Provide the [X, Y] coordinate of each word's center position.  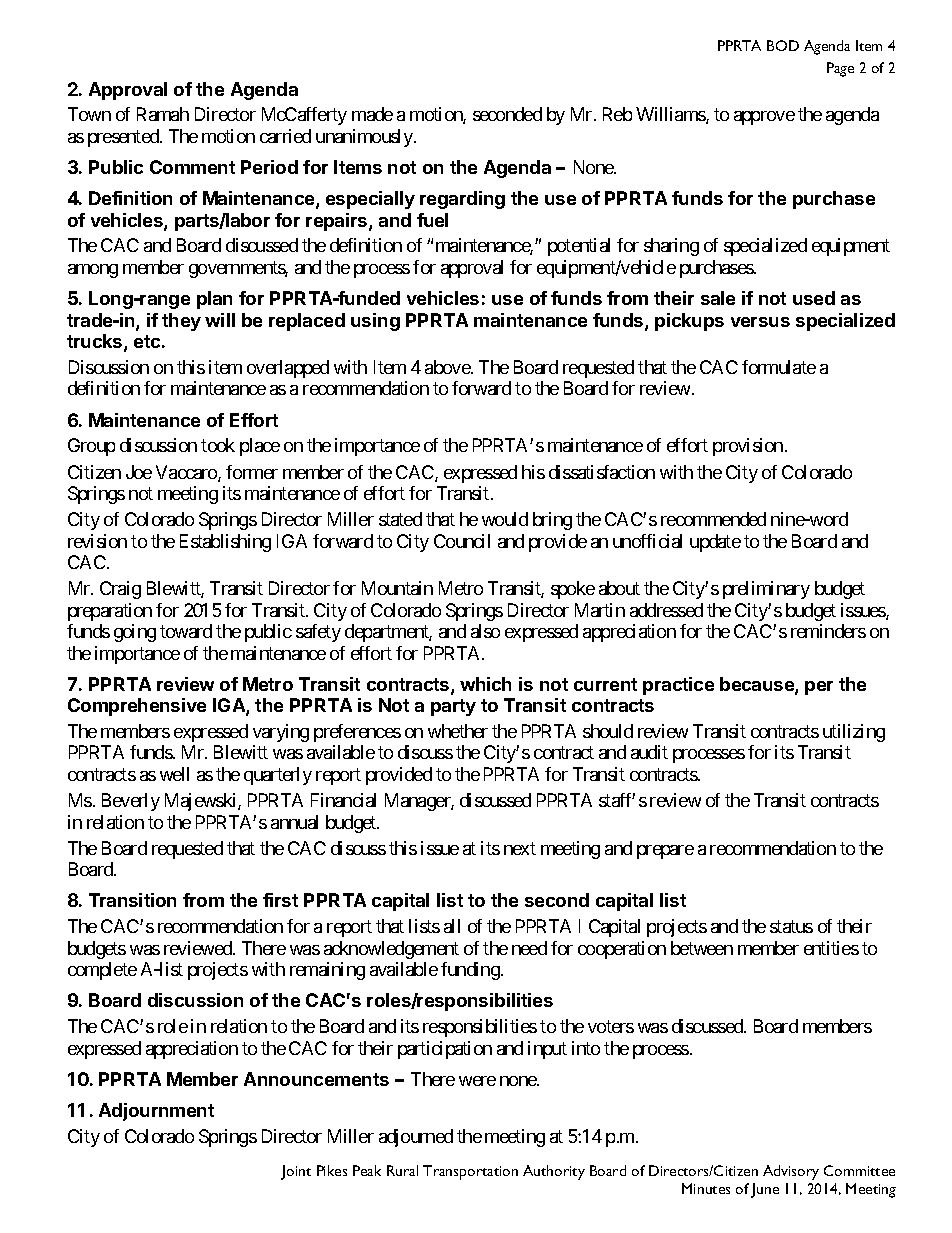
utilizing [854, 733]
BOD [783, 45]
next [520, 848]
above [448, 367]
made [372, 114]
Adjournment [156, 1112]
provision [748, 447]
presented [124, 138]
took [218, 445]
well [174, 774]
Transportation [470, 1172]
